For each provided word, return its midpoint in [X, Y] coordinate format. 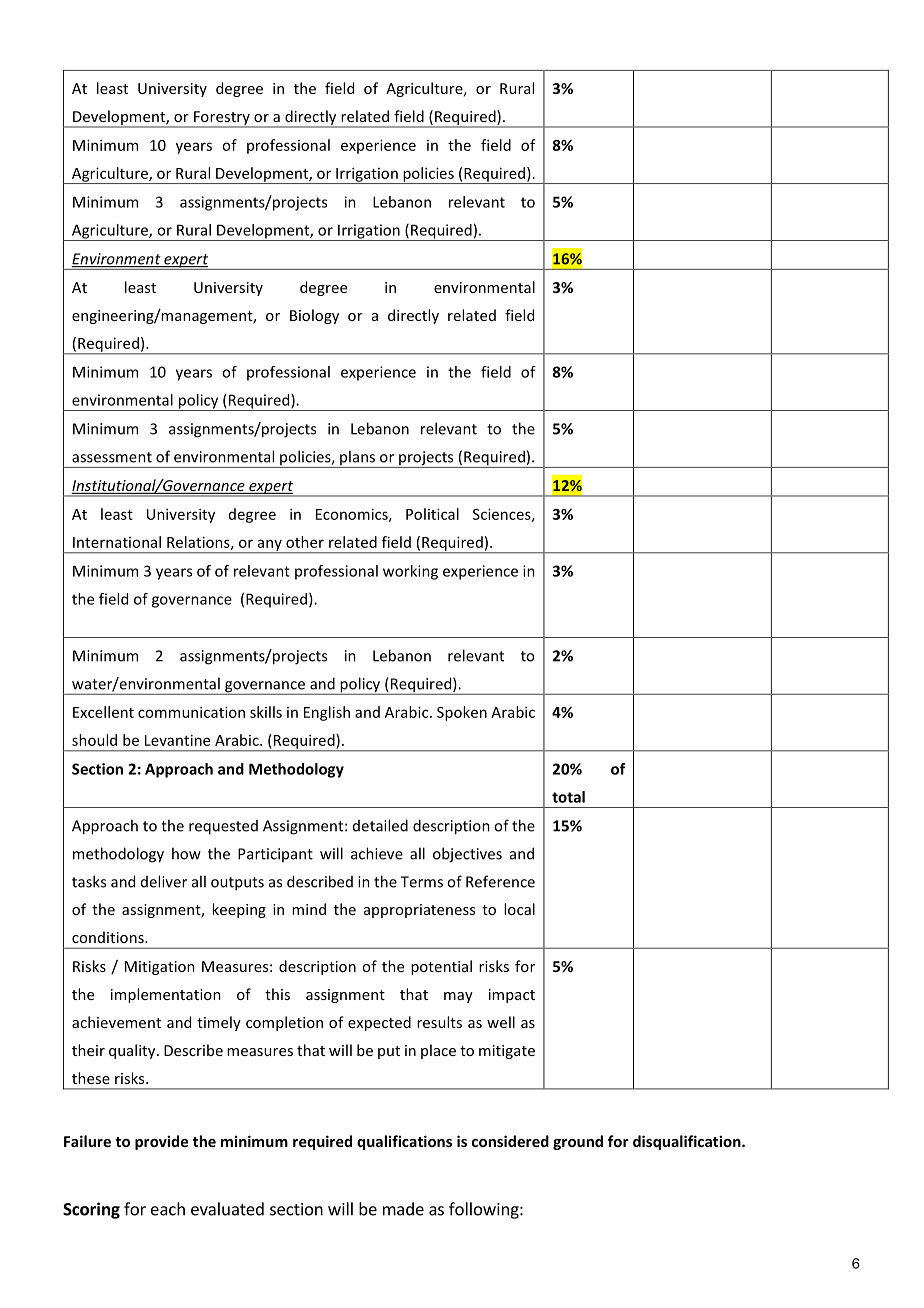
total [568, 797]
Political [432, 514]
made [403, 1209]
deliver [164, 881]
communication [191, 712]
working [410, 572]
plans [358, 459]
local [519, 909]
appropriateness [419, 911]
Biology [314, 316]
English [327, 713]
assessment [112, 457]
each [168, 1209]
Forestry [222, 119]
